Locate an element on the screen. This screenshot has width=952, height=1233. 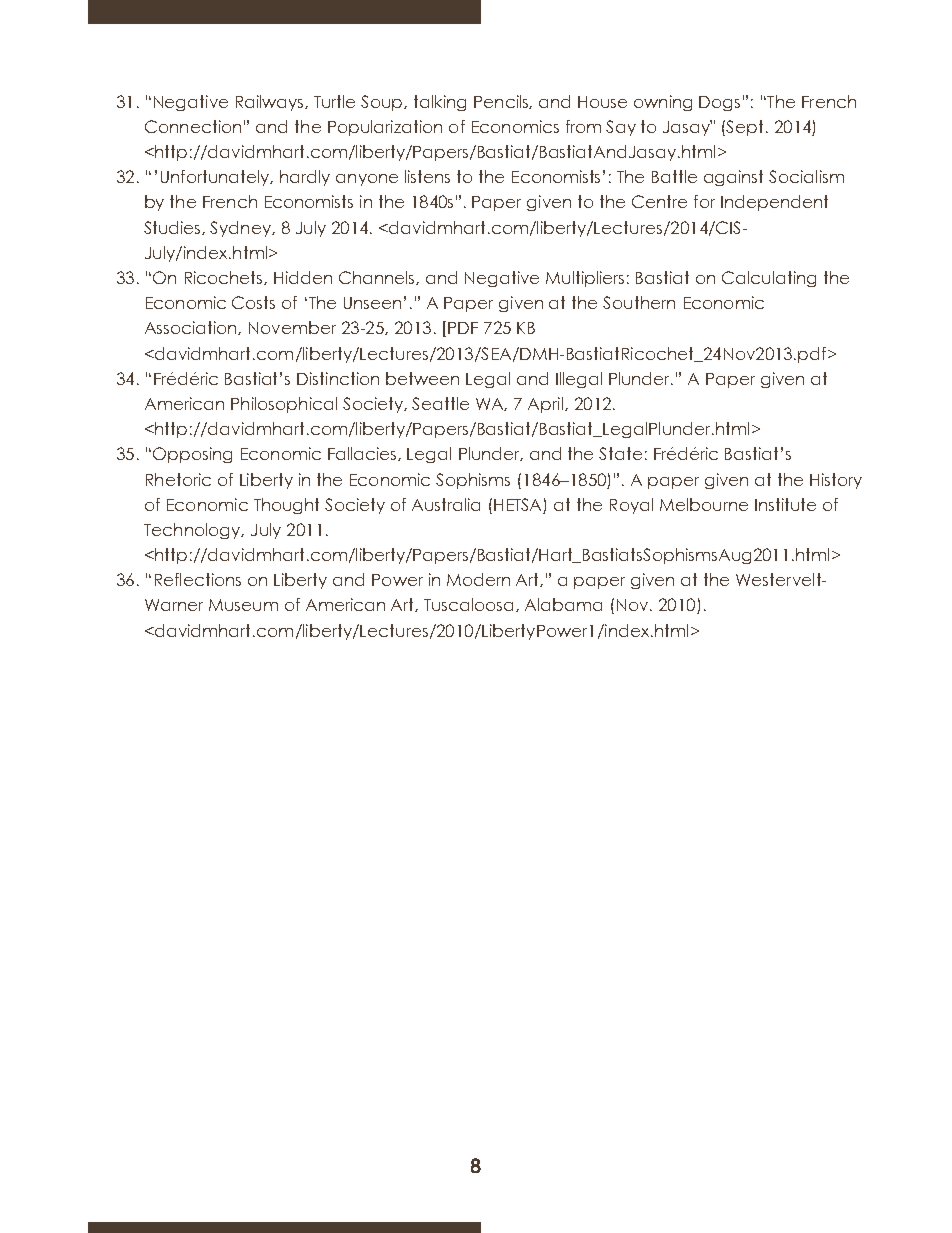
Railways is located at coordinates (271, 103).
